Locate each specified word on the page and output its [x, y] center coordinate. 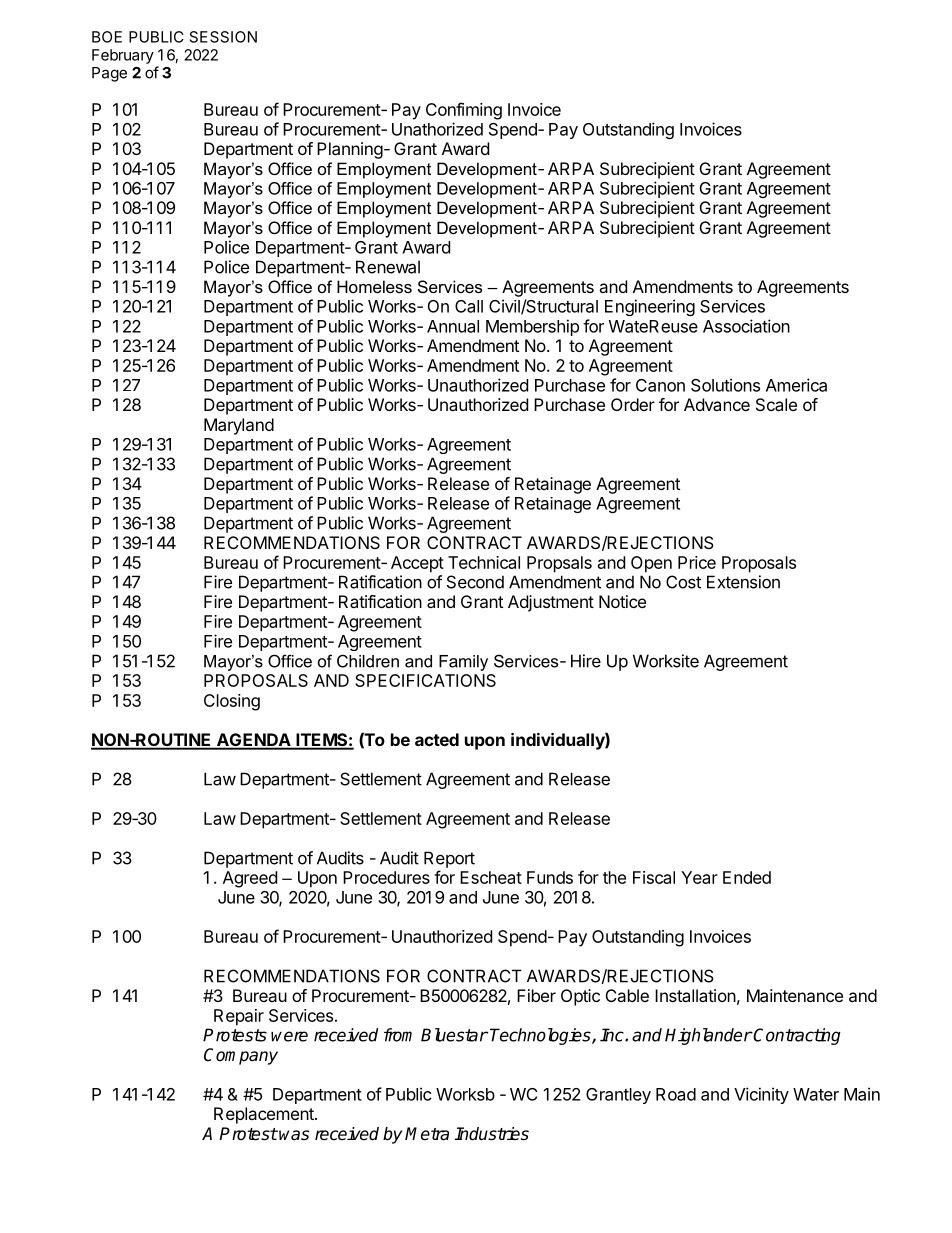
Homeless [374, 286]
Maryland [239, 426]
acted [437, 739]
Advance [717, 404]
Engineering [650, 307]
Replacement [265, 1115]
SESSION [223, 37]
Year [699, 877]
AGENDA [253, 741]
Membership [532, 327]
